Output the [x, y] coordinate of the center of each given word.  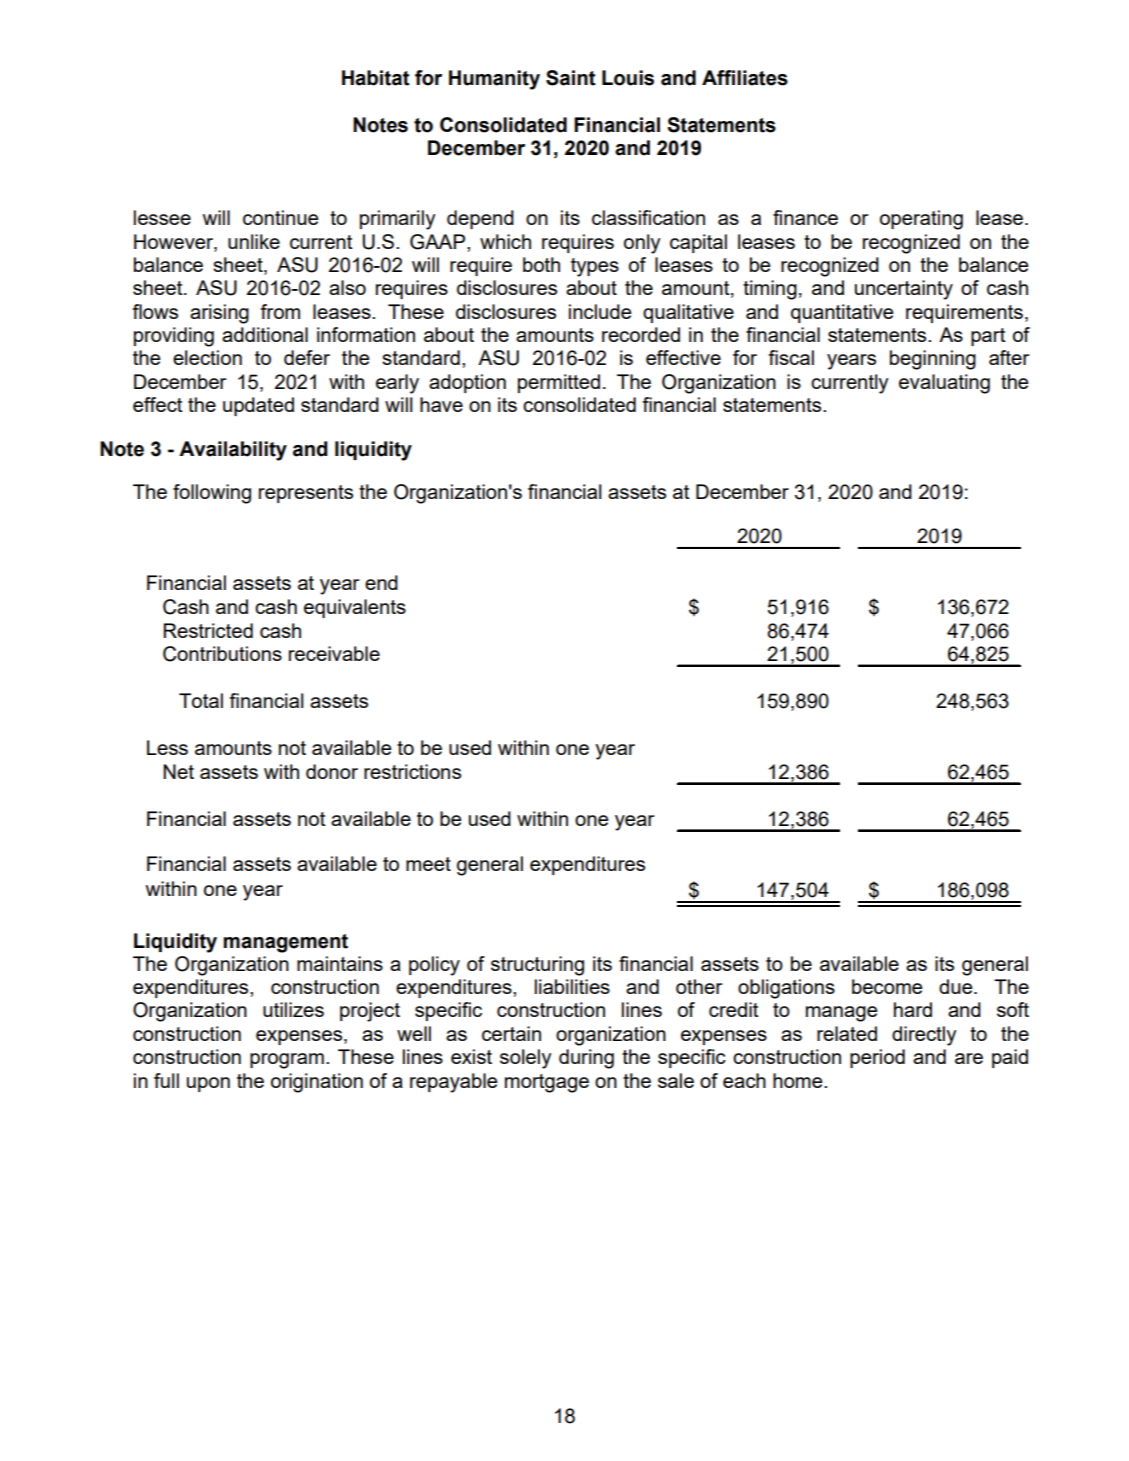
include [600, 311]
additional [265, 334]
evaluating [944, 384]
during [586, 1059]
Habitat [376, 78]
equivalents [355, 608]
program [287, 1061]
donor [332, 771]
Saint [571, 78]
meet [428, 864]
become [887, 986]
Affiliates [745, 78]
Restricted [208, 630]
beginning [933, 360]
